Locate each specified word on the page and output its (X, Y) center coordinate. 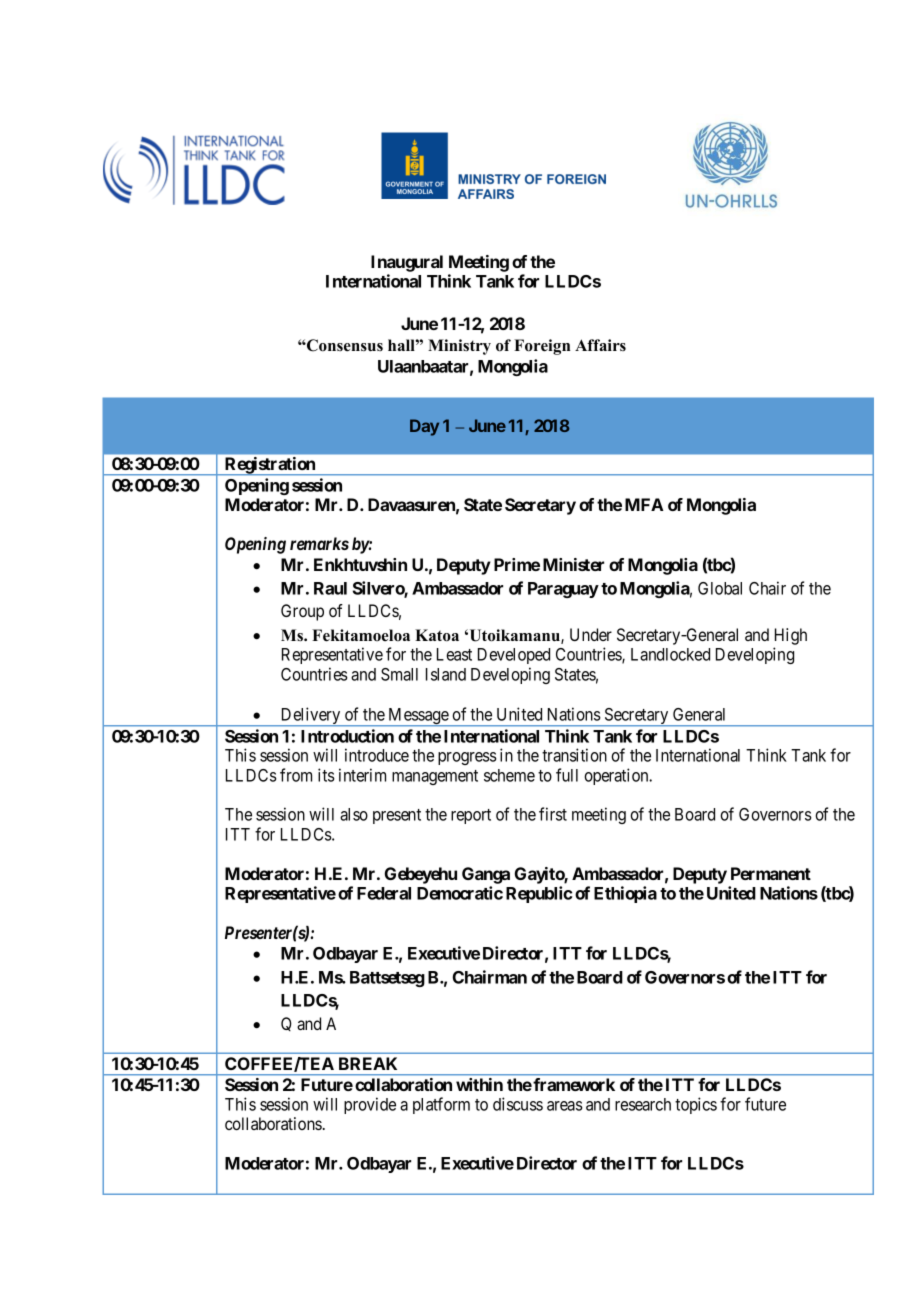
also (354, 814)
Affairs (600, 345)
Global (720, 588)
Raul (330, 588)
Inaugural (407, 263)
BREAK (368, 1063)
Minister (573, 564)
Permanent (771, 873)
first (553, 814)
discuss (518, 1104)
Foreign (542, 347)
